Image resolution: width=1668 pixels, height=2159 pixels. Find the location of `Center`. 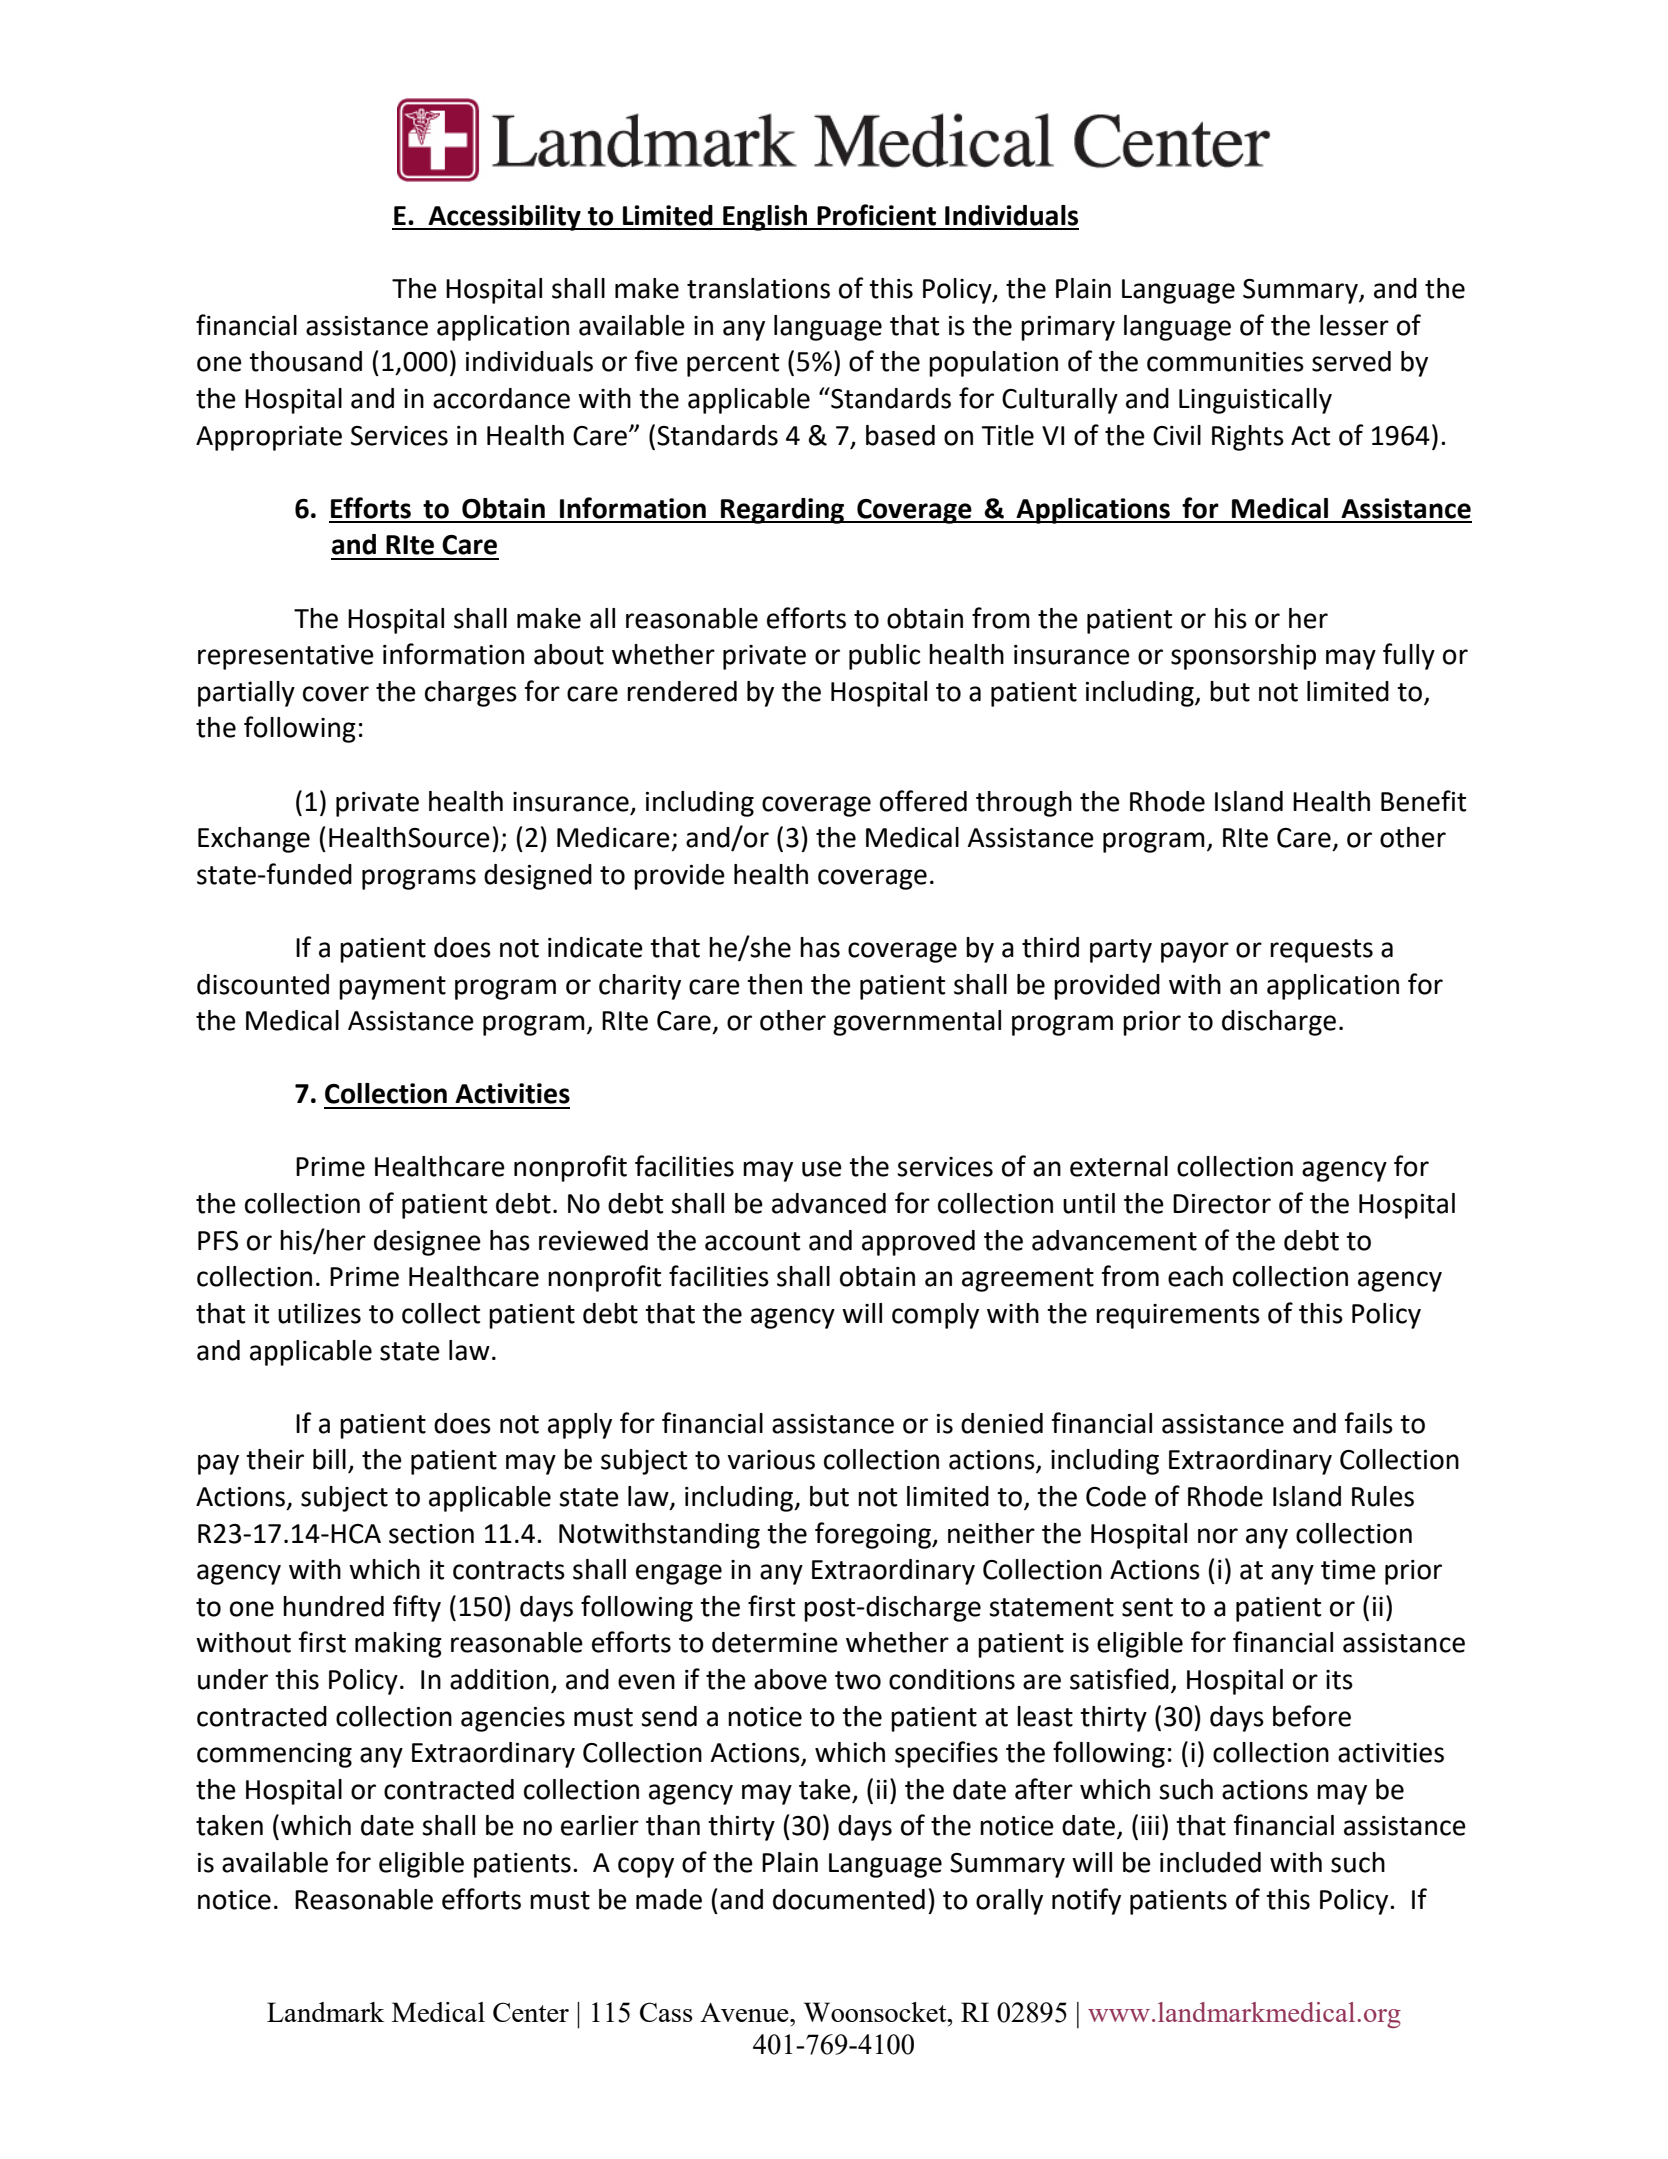

Center is located at coordinates (531, 2012).
